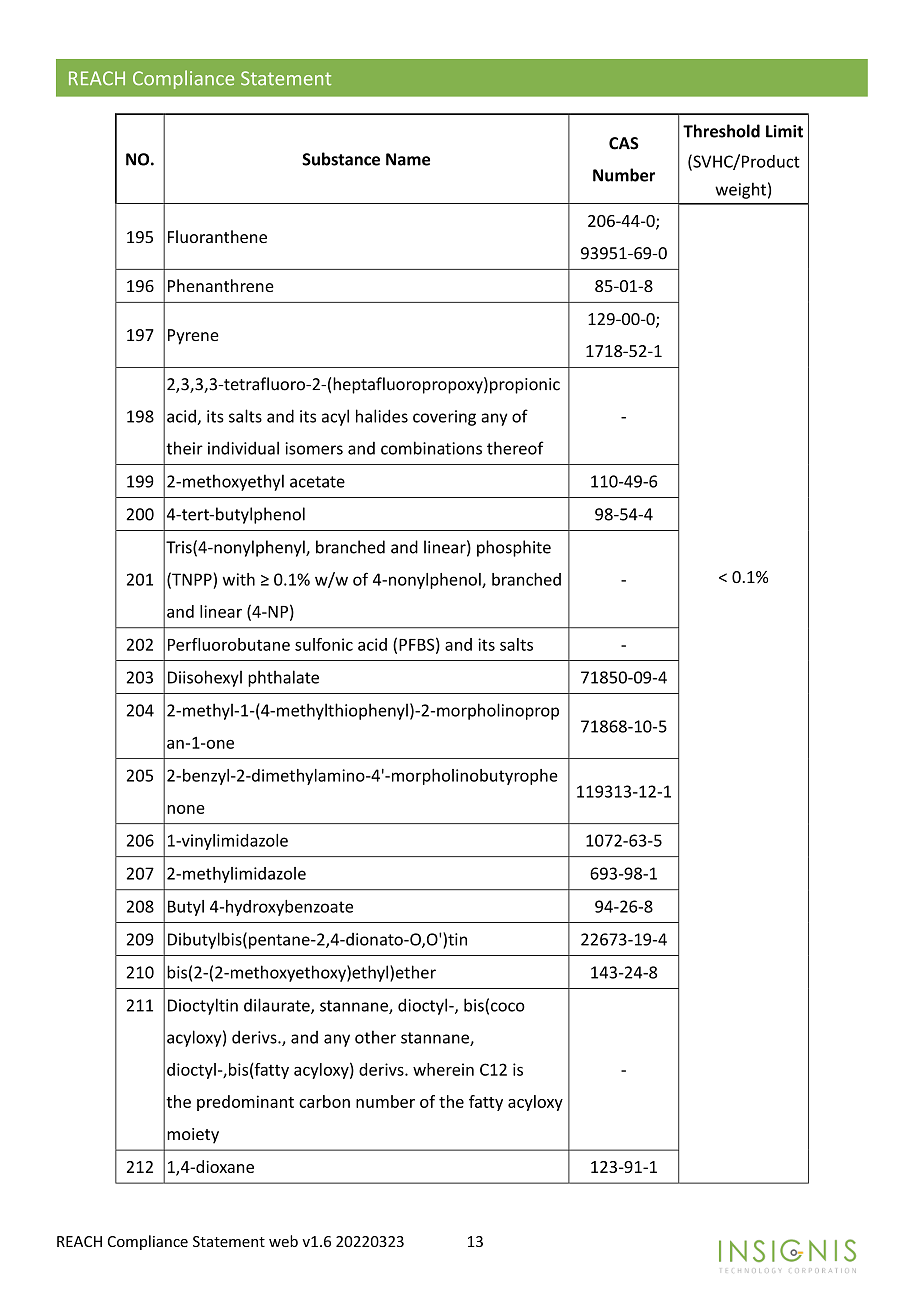  What do you see at coordinates (408, 159) in the document?
I see `Name` at bounding box center [408, 159].
